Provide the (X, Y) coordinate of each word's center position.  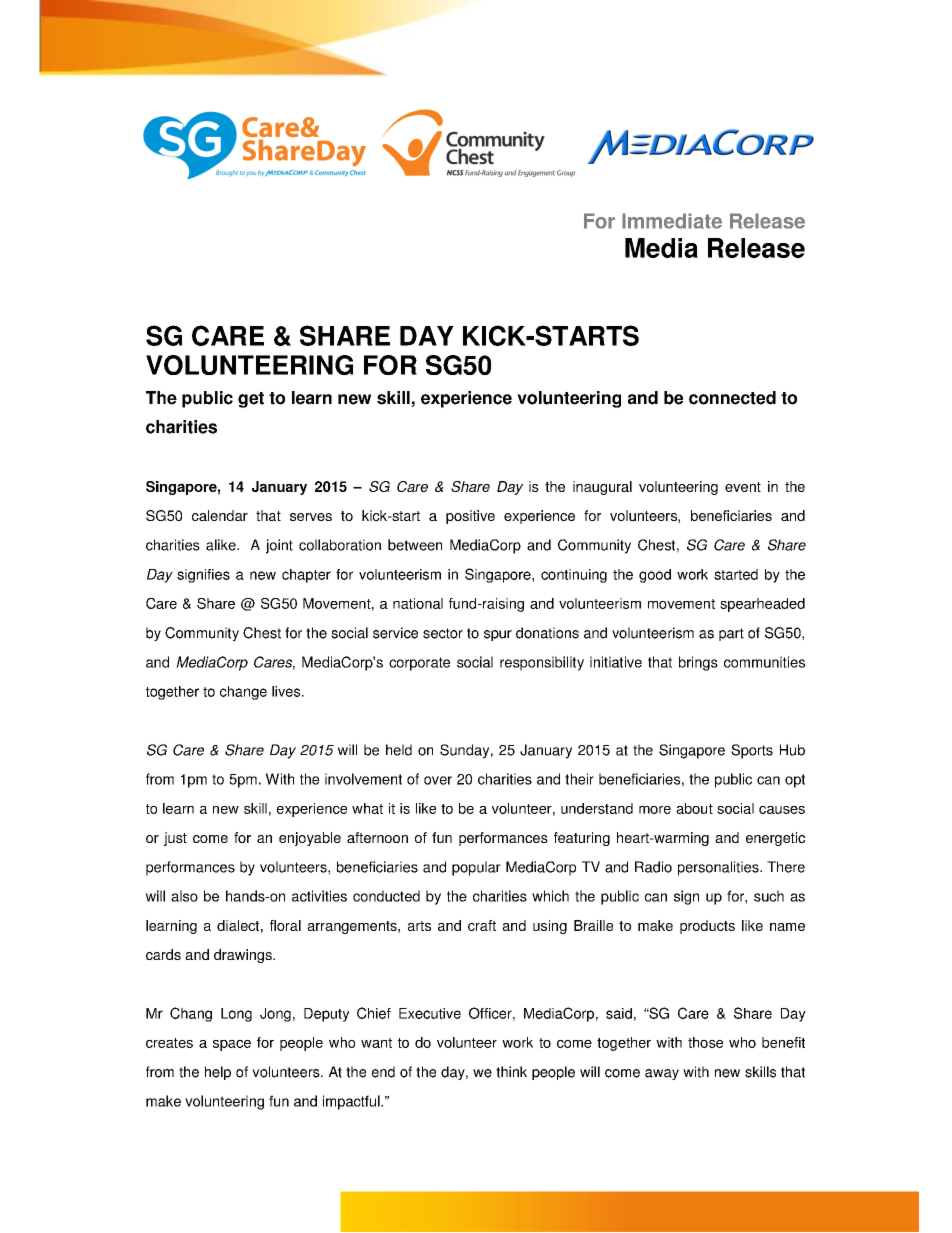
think (511, 1072)
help (218, 1073)
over (438, 780)
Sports (752, 751)
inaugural (602, 488)
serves (311, 517)
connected (732, 398)
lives (287, 691)
